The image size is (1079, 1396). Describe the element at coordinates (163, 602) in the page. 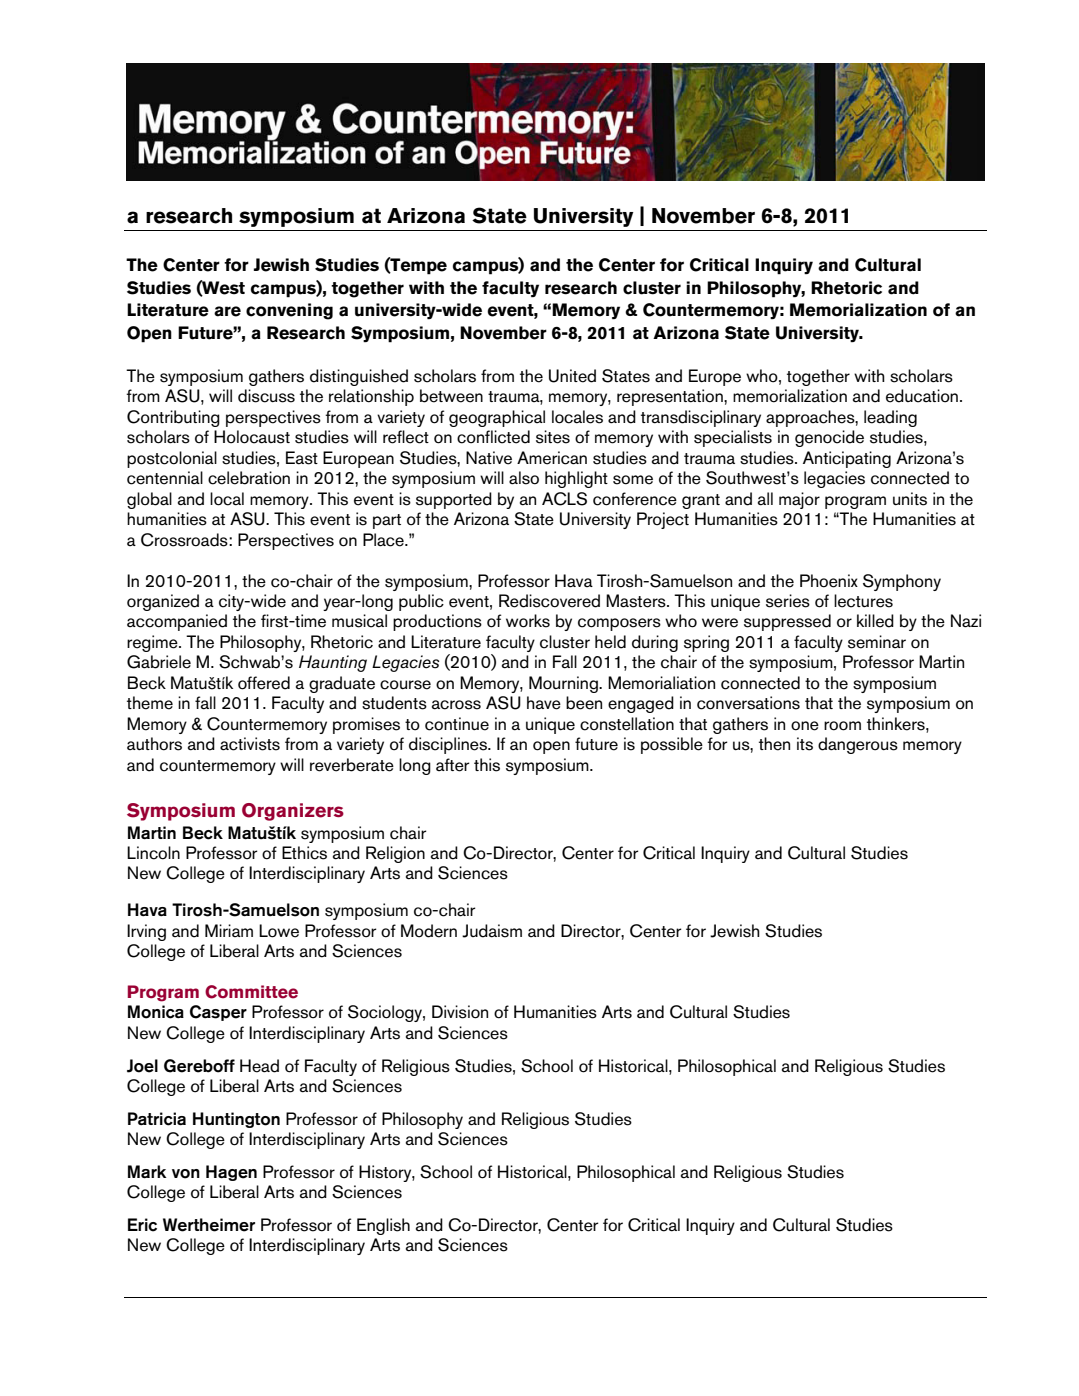

I see `organized` at that location.
